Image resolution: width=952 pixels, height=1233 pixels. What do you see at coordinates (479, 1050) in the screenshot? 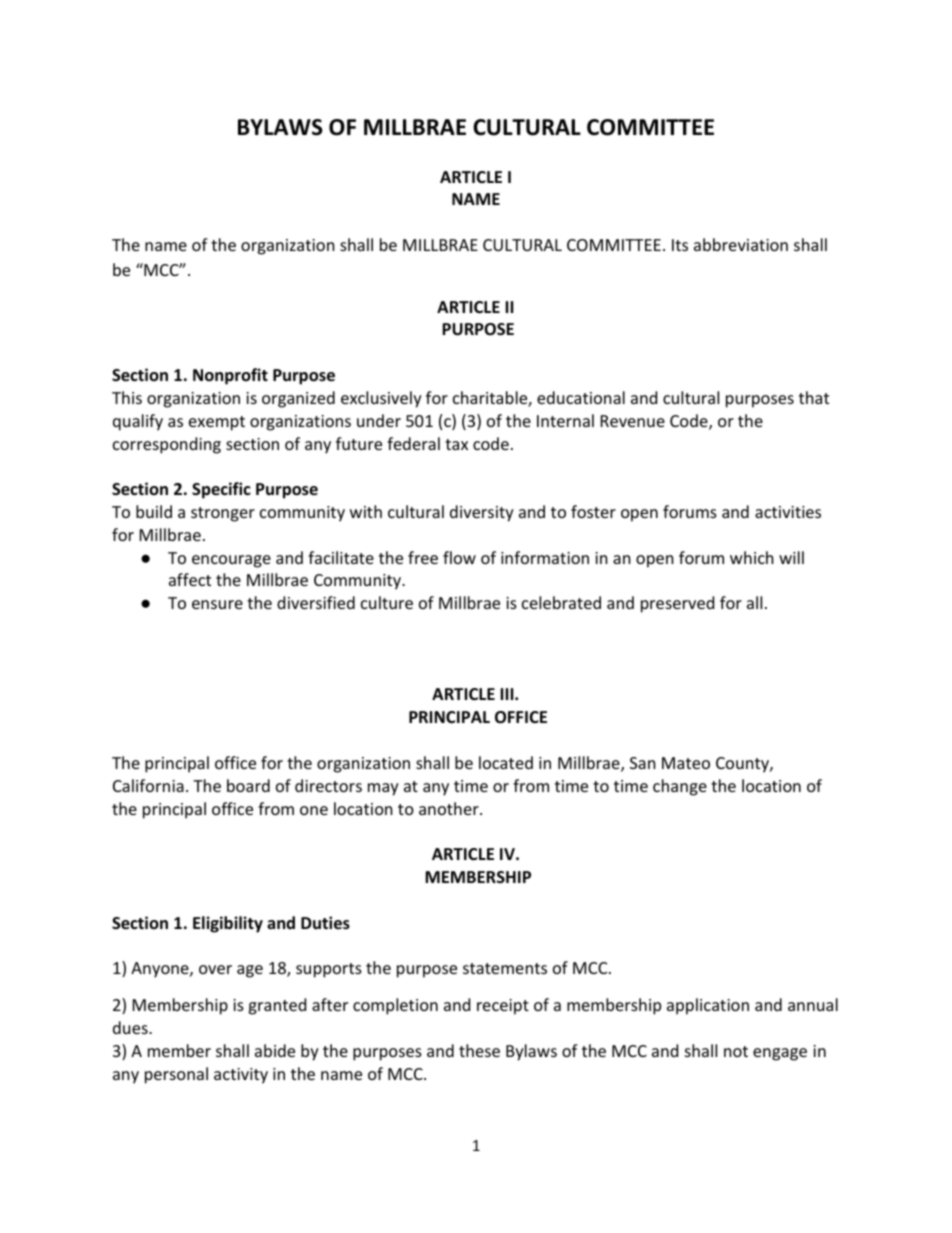
I see `these` at bounding box center [479, 1050].
